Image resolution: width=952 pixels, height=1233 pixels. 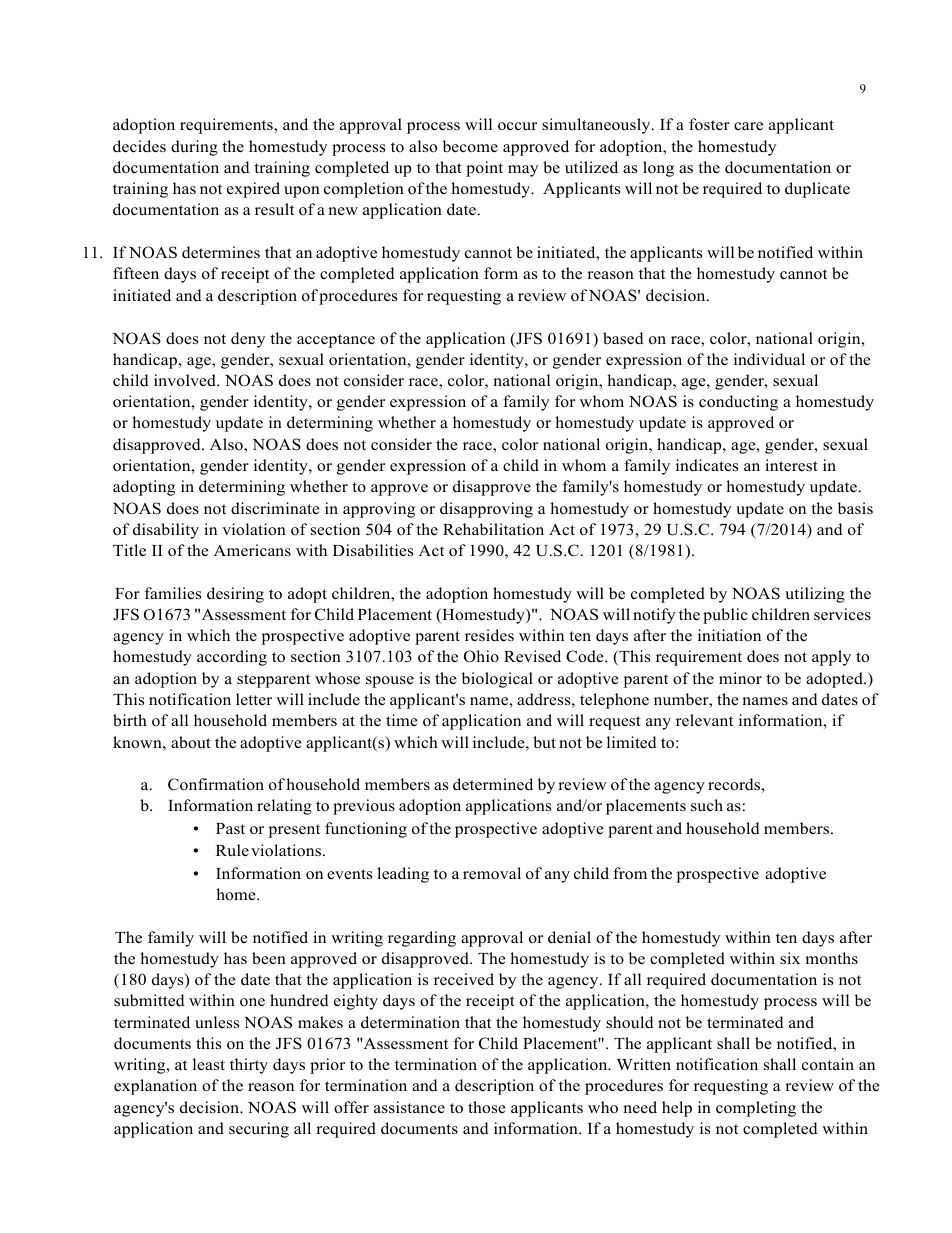 I want to click on initiation, so click(x=729, y=635).
